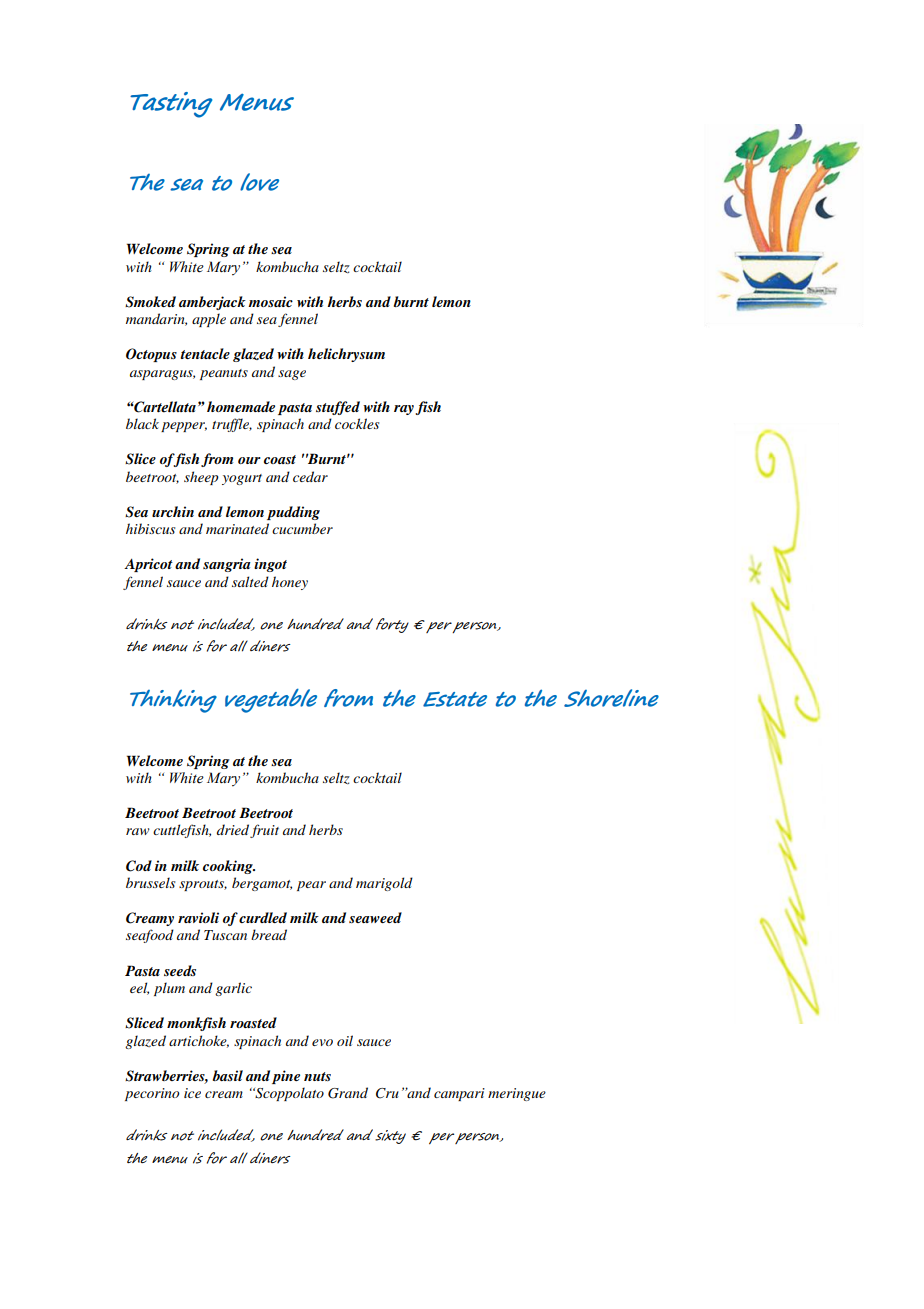  Describe the element at coordinates (404, 410) in the document. I see `ray` at that location.
